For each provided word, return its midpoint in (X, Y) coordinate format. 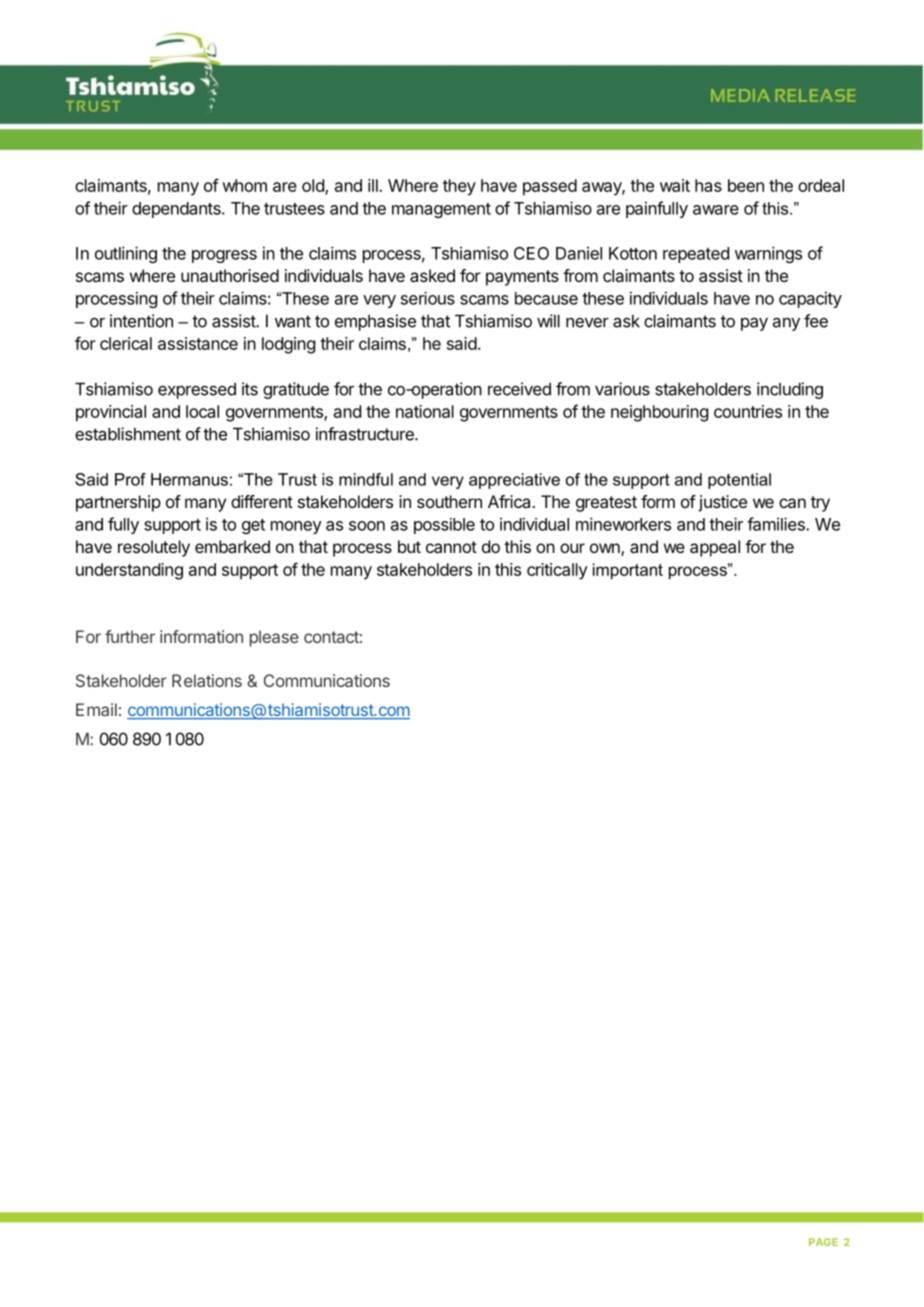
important (628, 571)
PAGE (823, 1242)
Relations (207, 680)
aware (716, 210)
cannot (451, 547)
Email (96, 709)
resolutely (154, 548)
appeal (715, 548)
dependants (177, 210)
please (274, 638)
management (441, 210)
